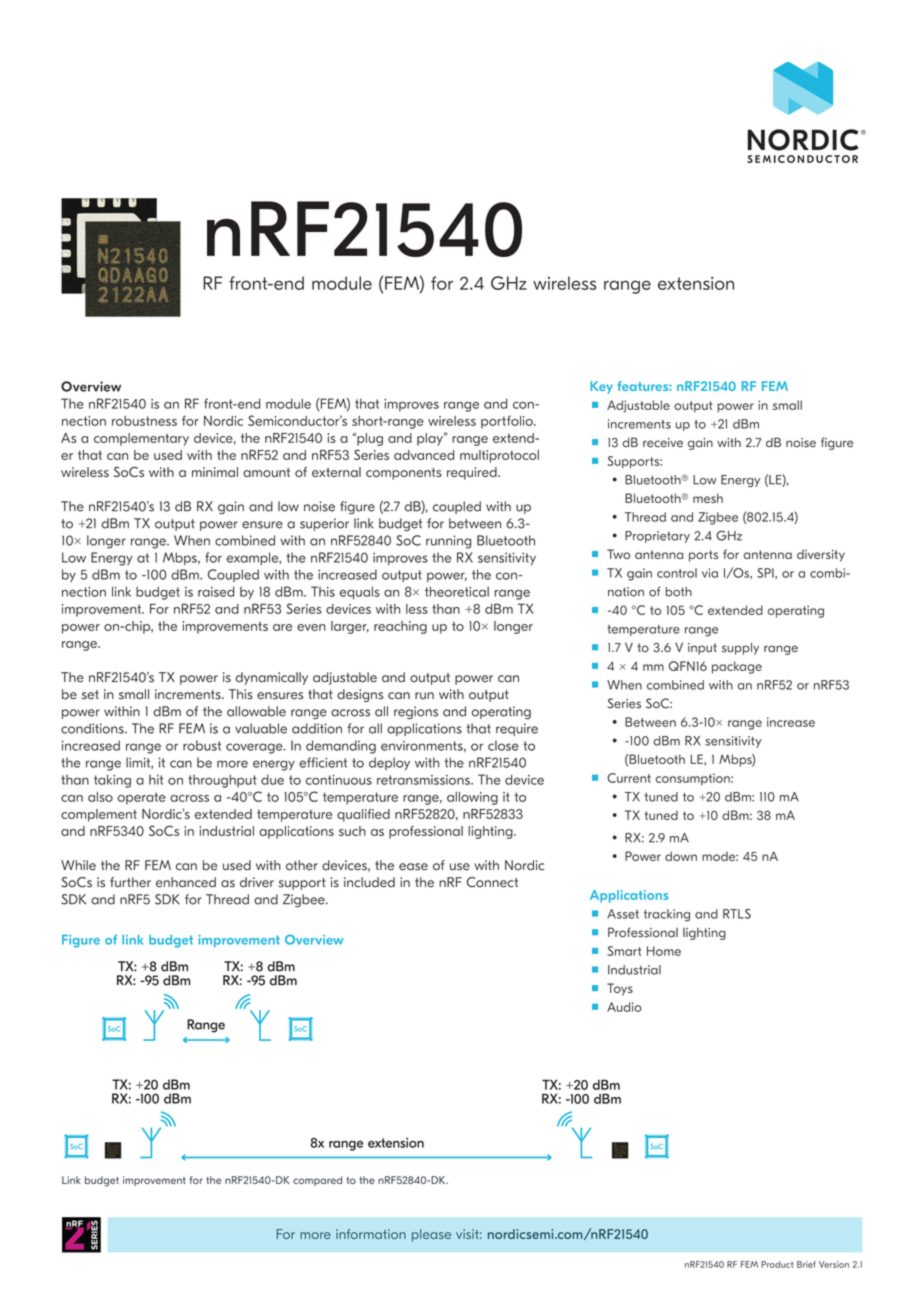  Describe the element at coordinates (371, 1234) in the screenshot. I see `information` at that location.
